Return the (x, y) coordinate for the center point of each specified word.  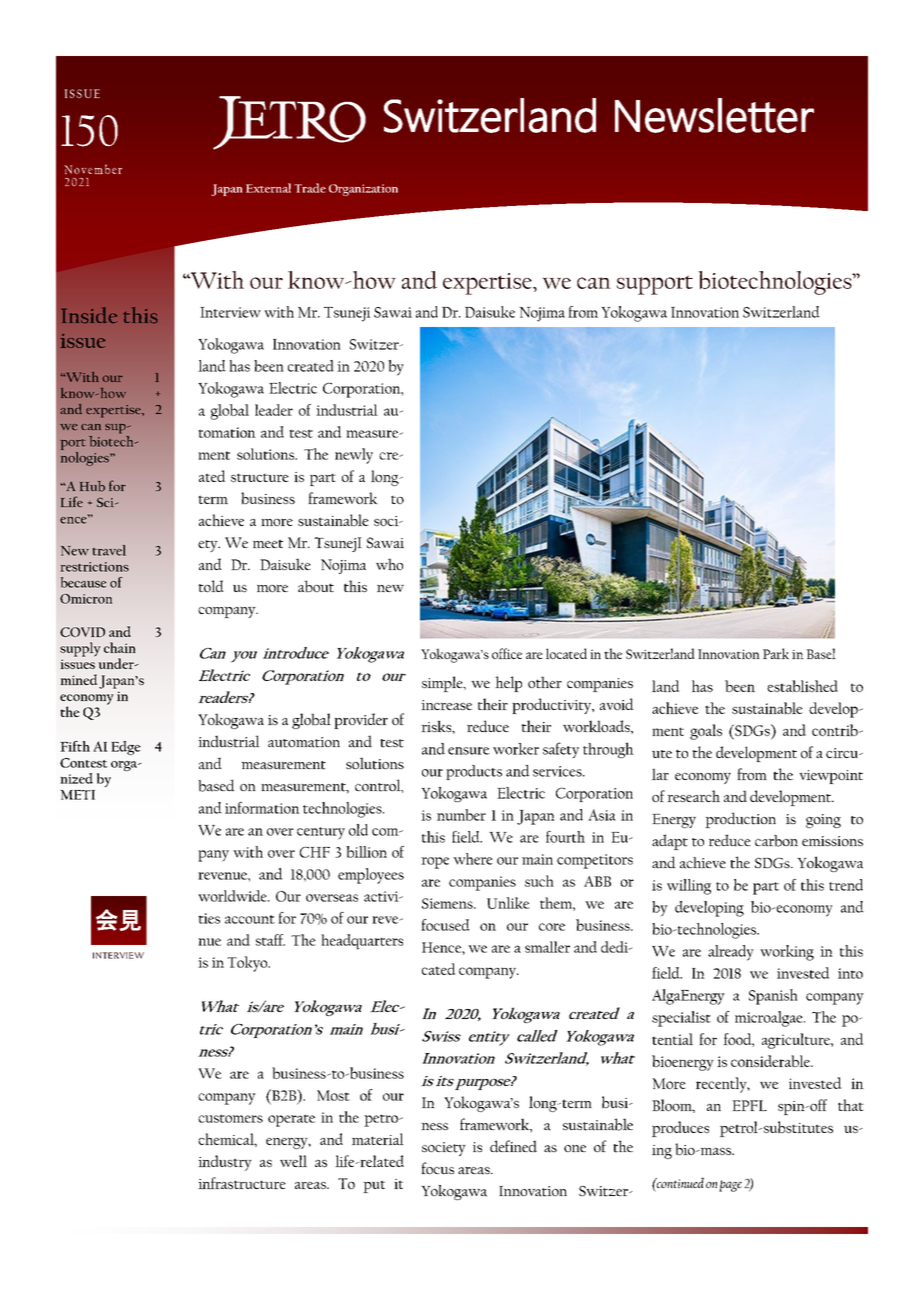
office (507, 653)
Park (776, 653)
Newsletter (714, 115)
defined (513, 1146)
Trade (310, 188)
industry (225, 1163)
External (268, 188)
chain (120, 647)
